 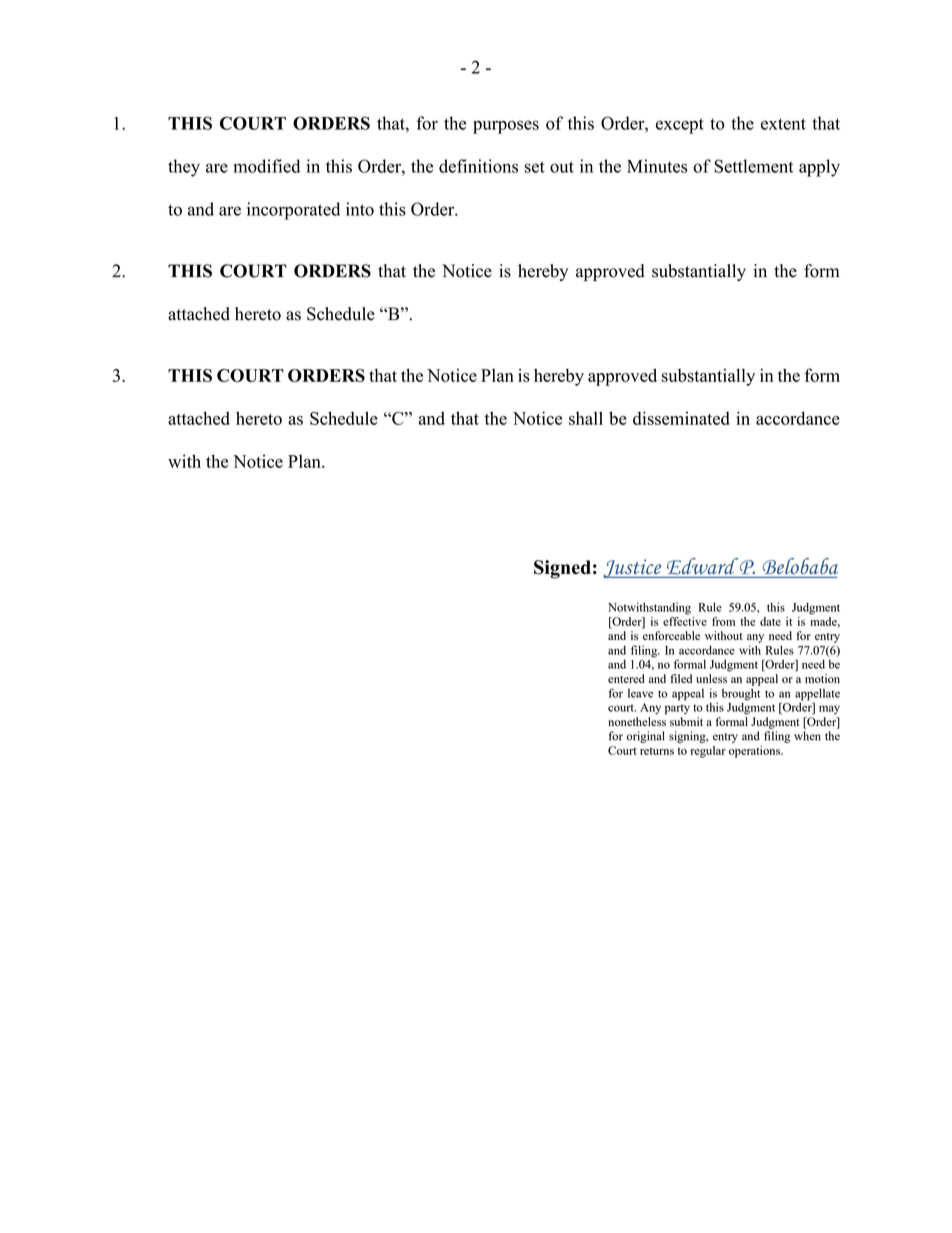 I want to click on nonetheless, so click(x=637, y=721).
